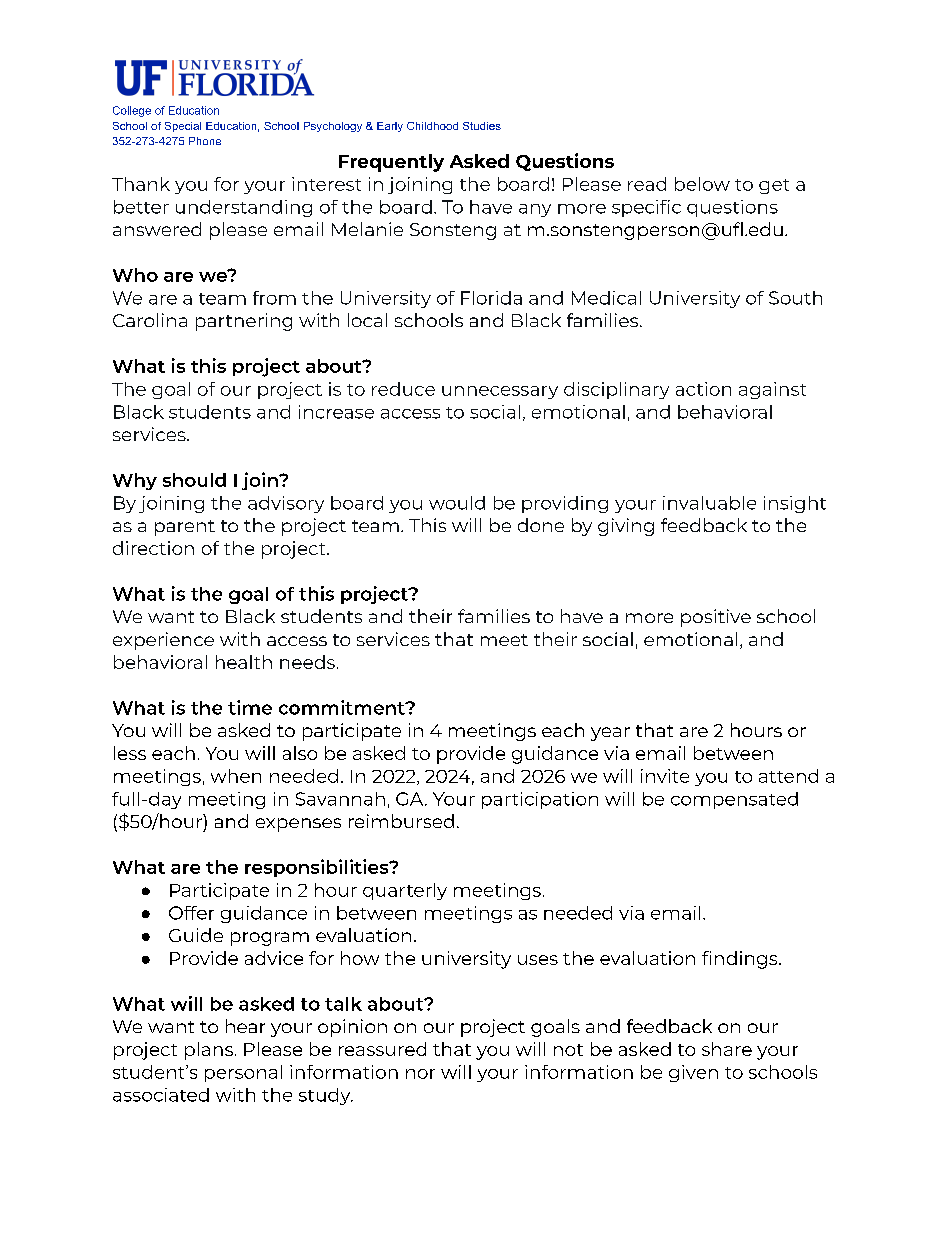  Describe the element at coordinates (205, 141) in the image. I see `Phone` at that location.
